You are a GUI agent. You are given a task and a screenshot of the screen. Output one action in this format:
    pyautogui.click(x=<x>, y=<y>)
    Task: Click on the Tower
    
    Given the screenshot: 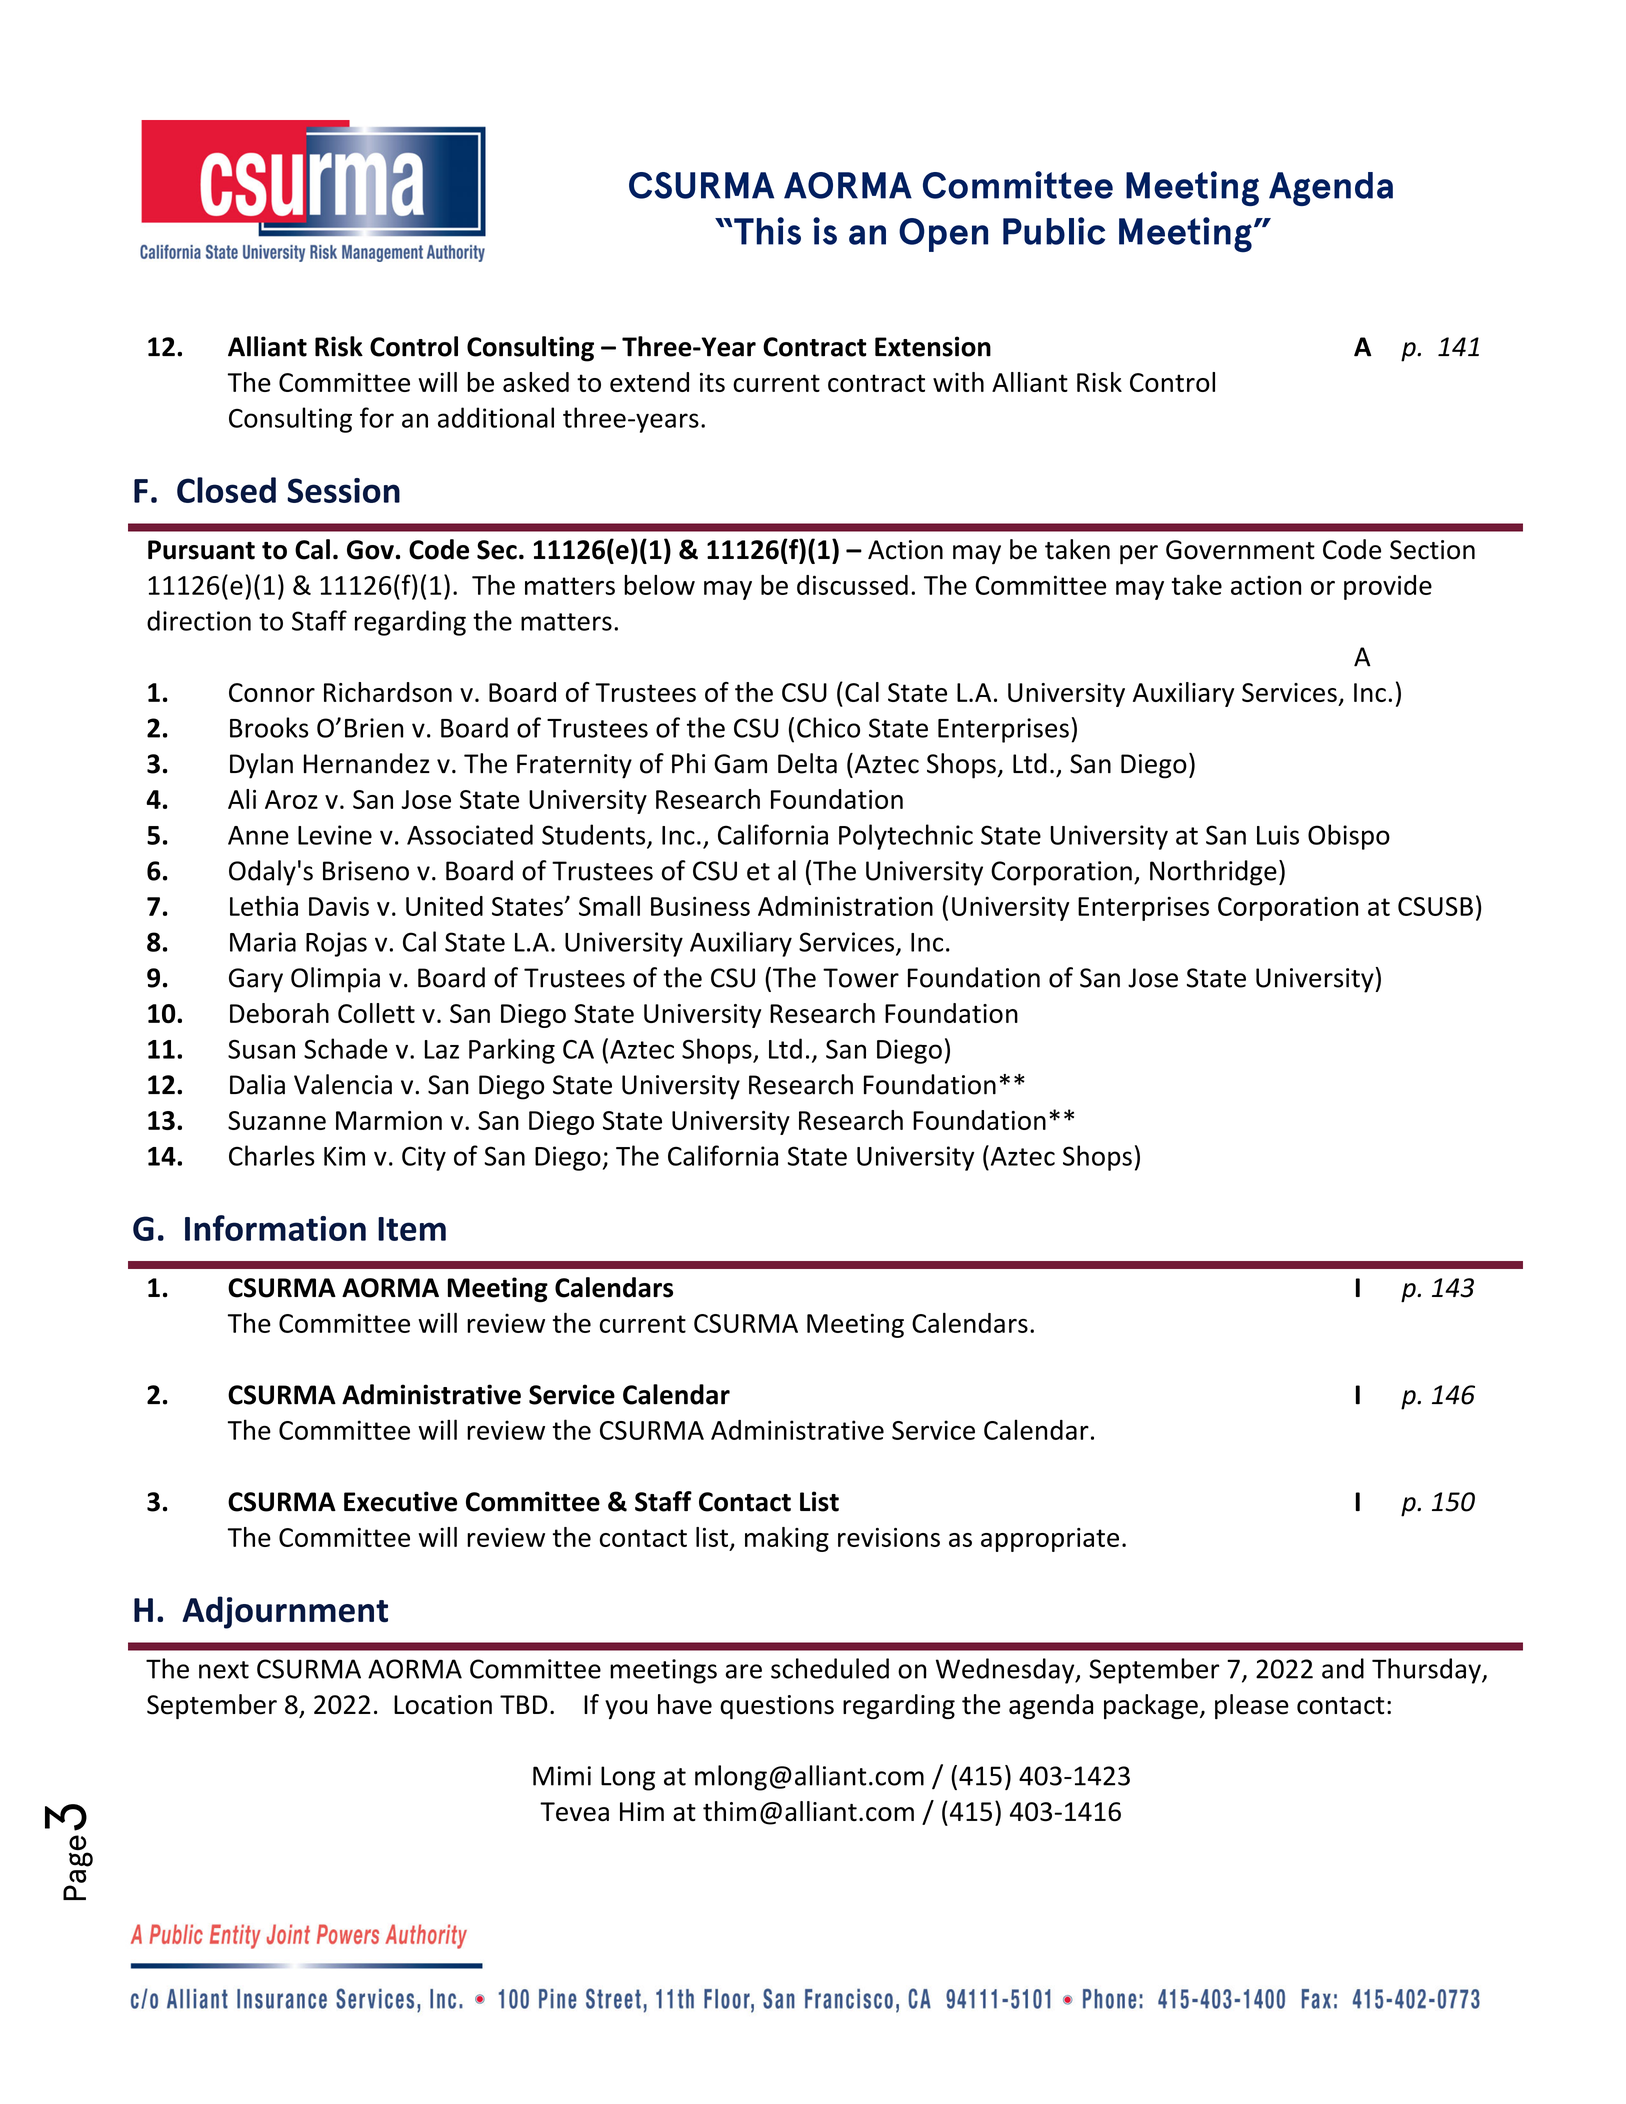 What is the action you would take?
    pyautogui.click(x=861, y=978)
